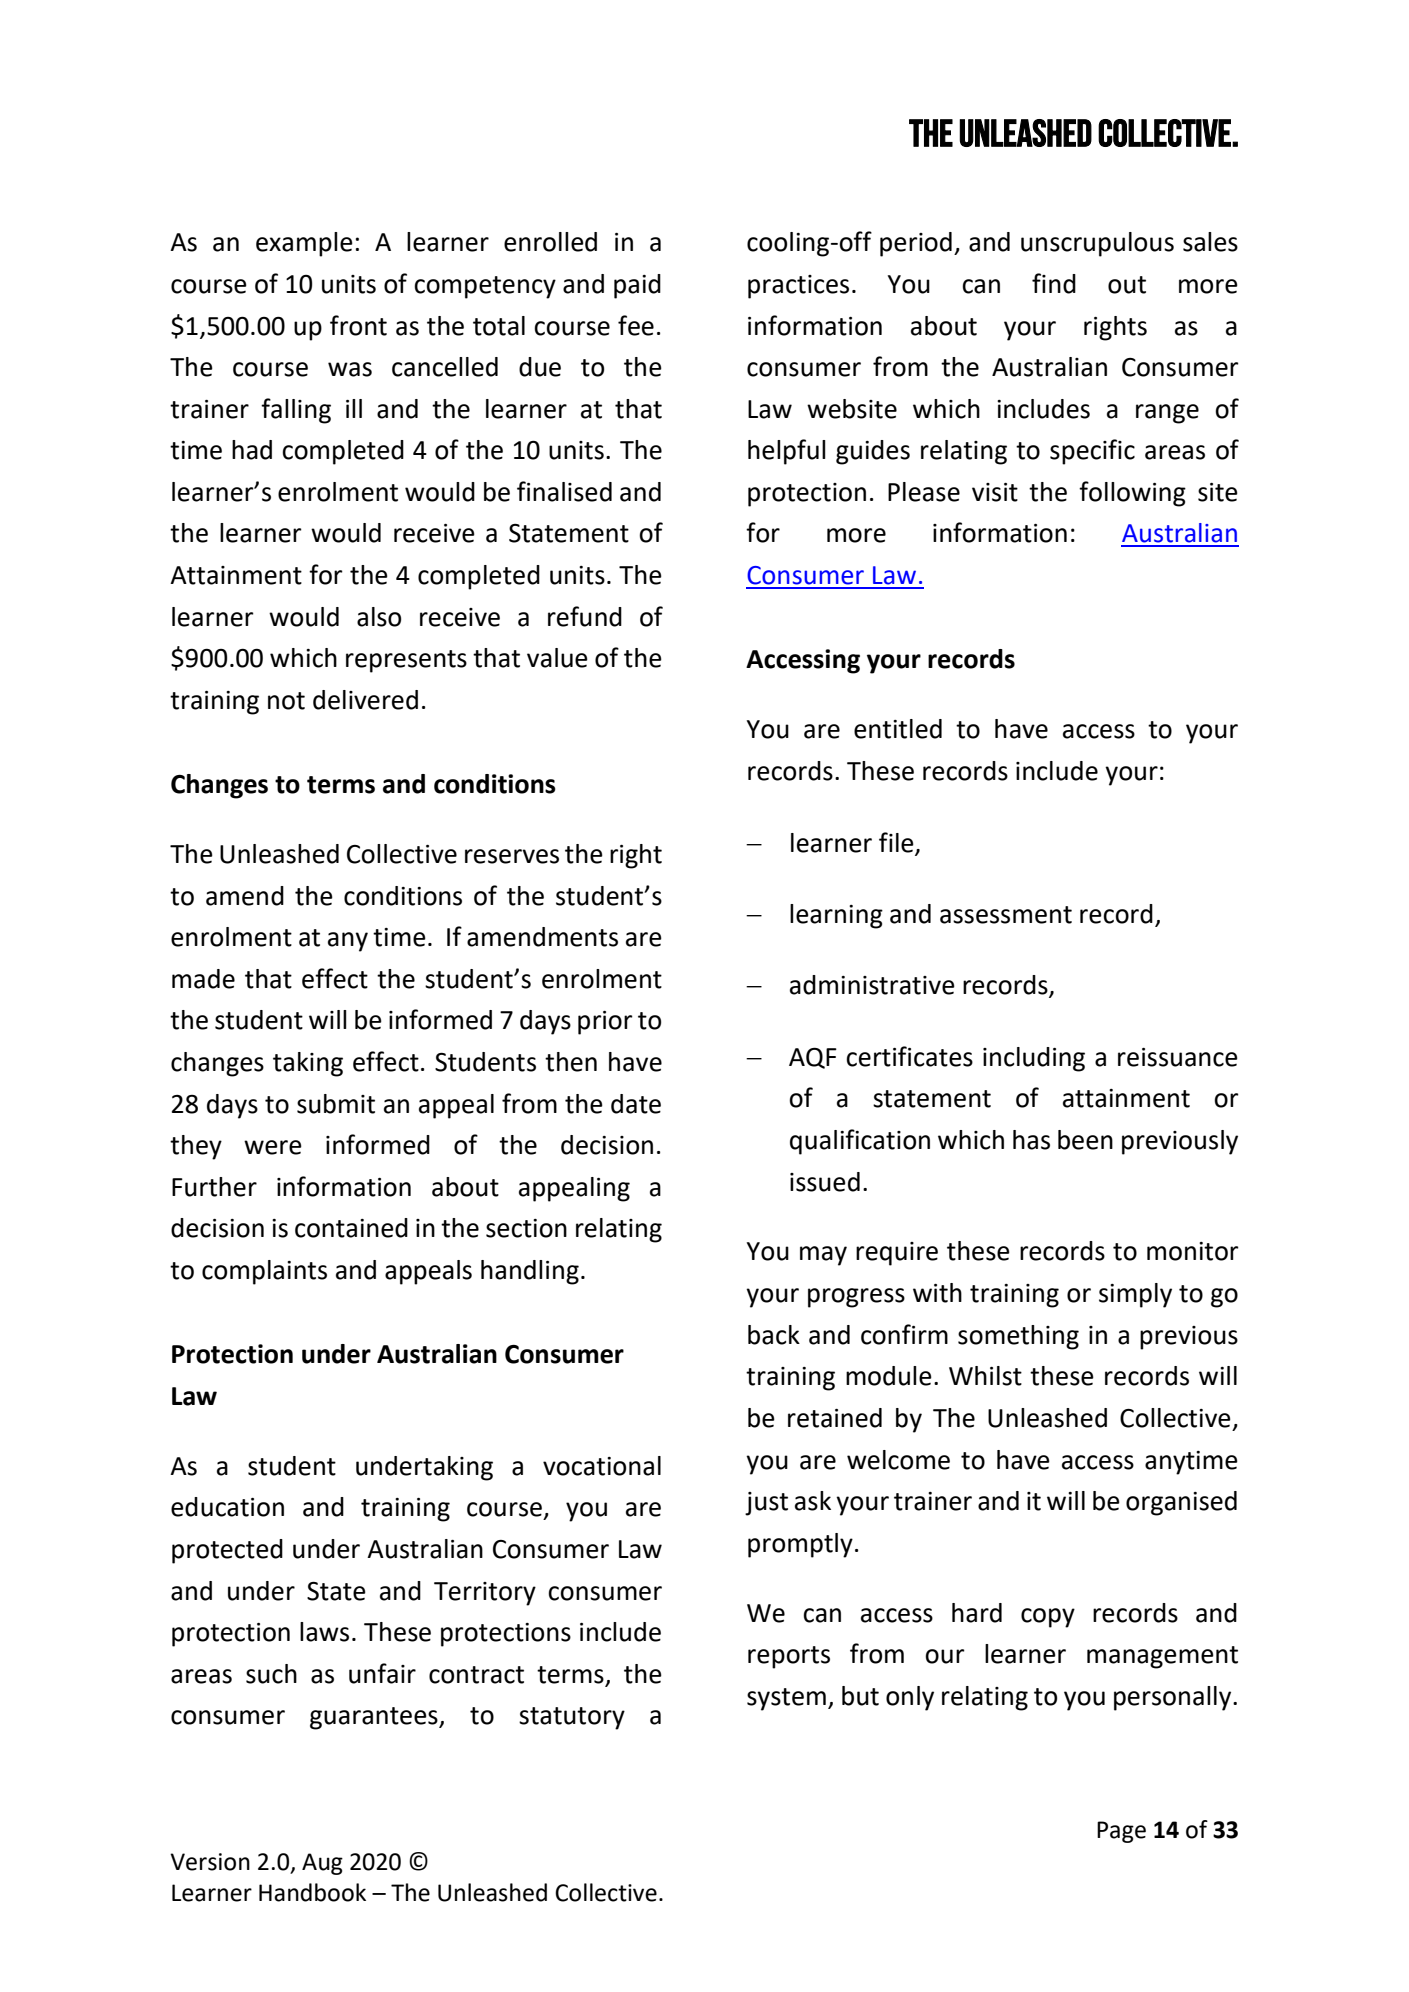 This image has width=1409, height=1992. I want to click on front, so click(358, 325).
